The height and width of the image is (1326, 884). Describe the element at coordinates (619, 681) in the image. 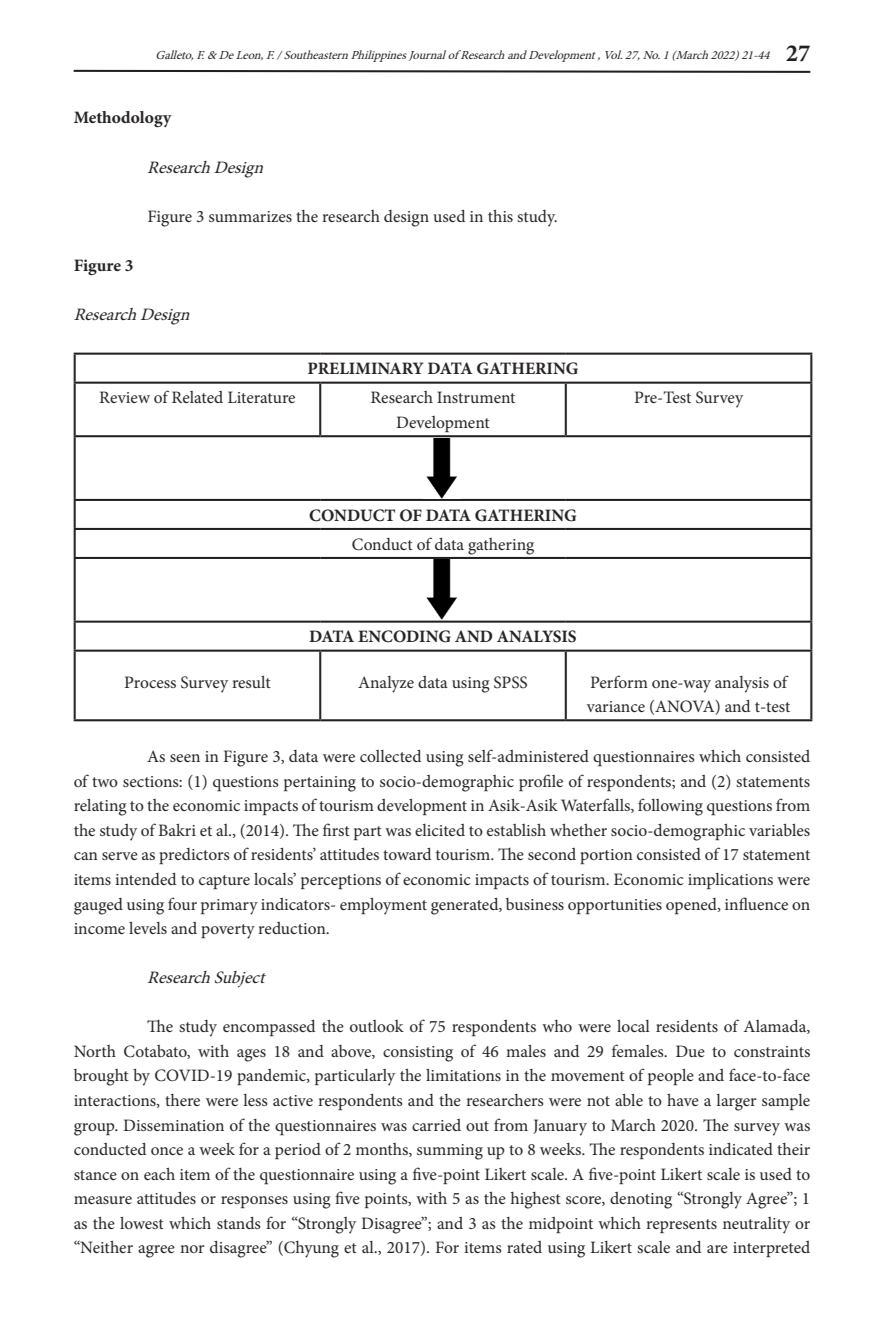

I see `Perform` at that location.
